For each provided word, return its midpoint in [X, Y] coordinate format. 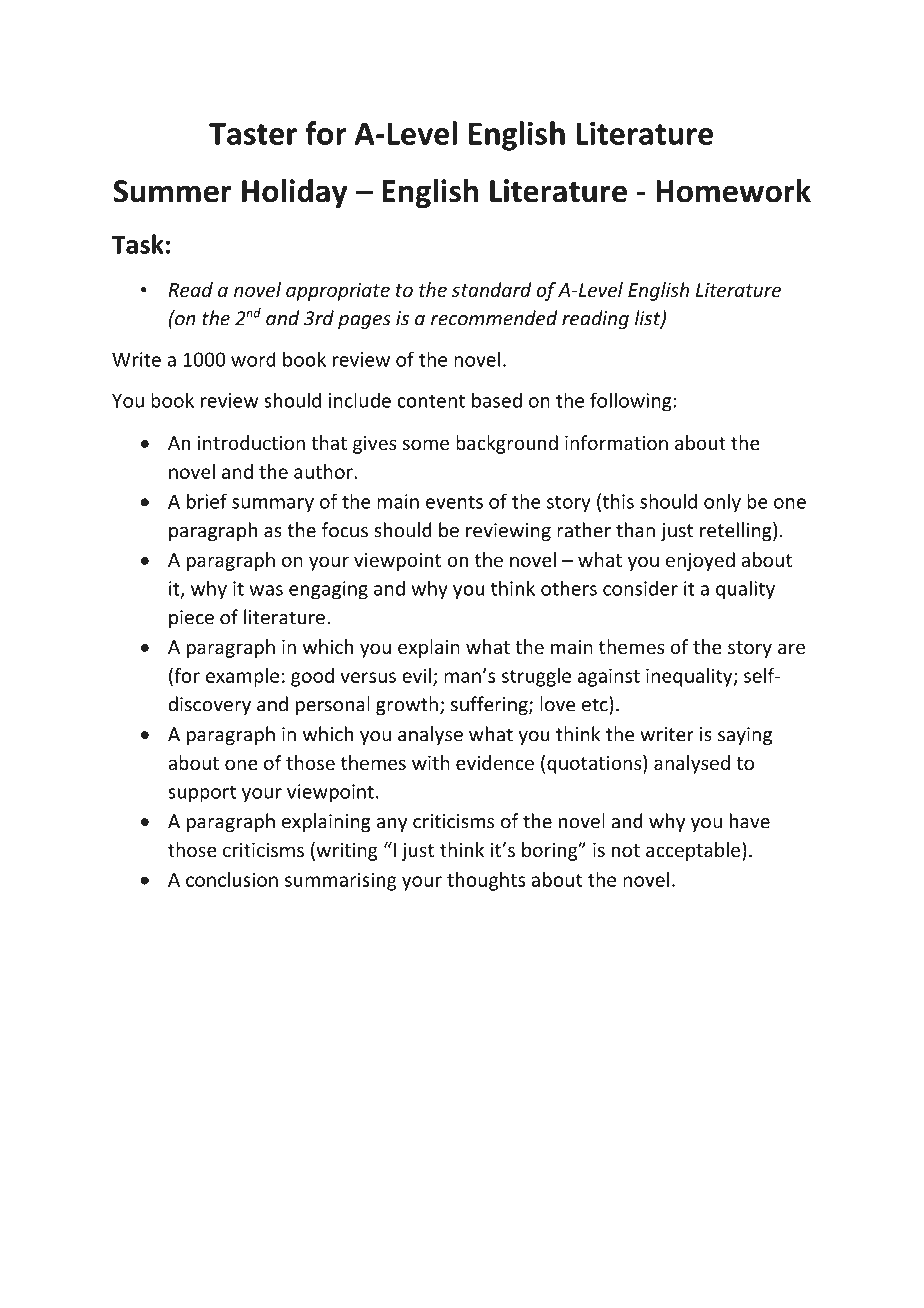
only [722, 503]
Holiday [294, 193]
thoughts [486, 881]
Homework [733, 191]
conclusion [232, 879]
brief [207, 501]
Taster [253, 134]
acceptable [694, 851]
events [454, 502]
